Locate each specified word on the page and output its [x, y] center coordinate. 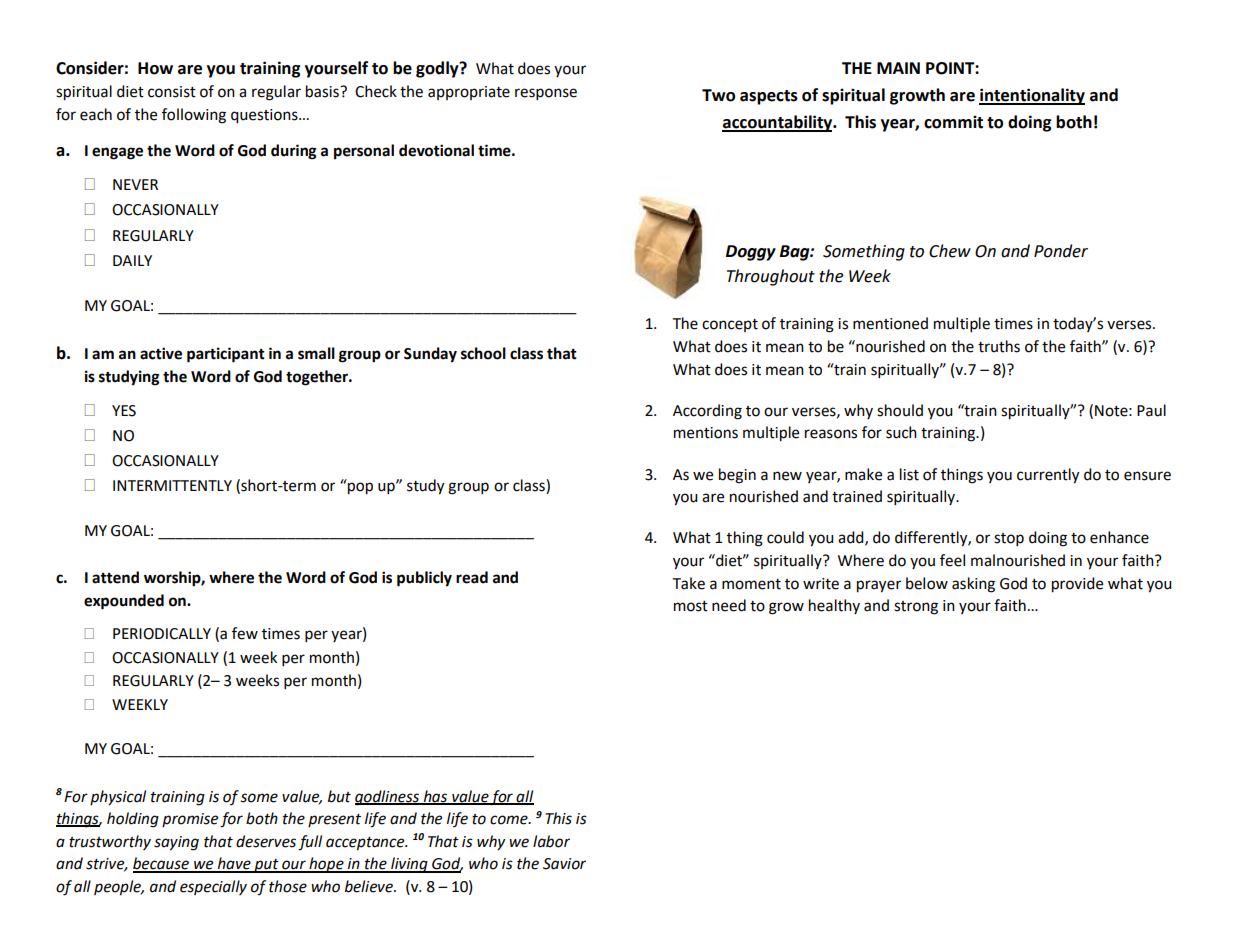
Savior [564, 864]
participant [226, 355]
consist [172, 92]
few [245, 633]
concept [730, 325]
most [691, 606]
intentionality [1032, 96]
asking [973, 585]
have [234, 864]
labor [551, 841]
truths [999, 346]
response [546, 94]
